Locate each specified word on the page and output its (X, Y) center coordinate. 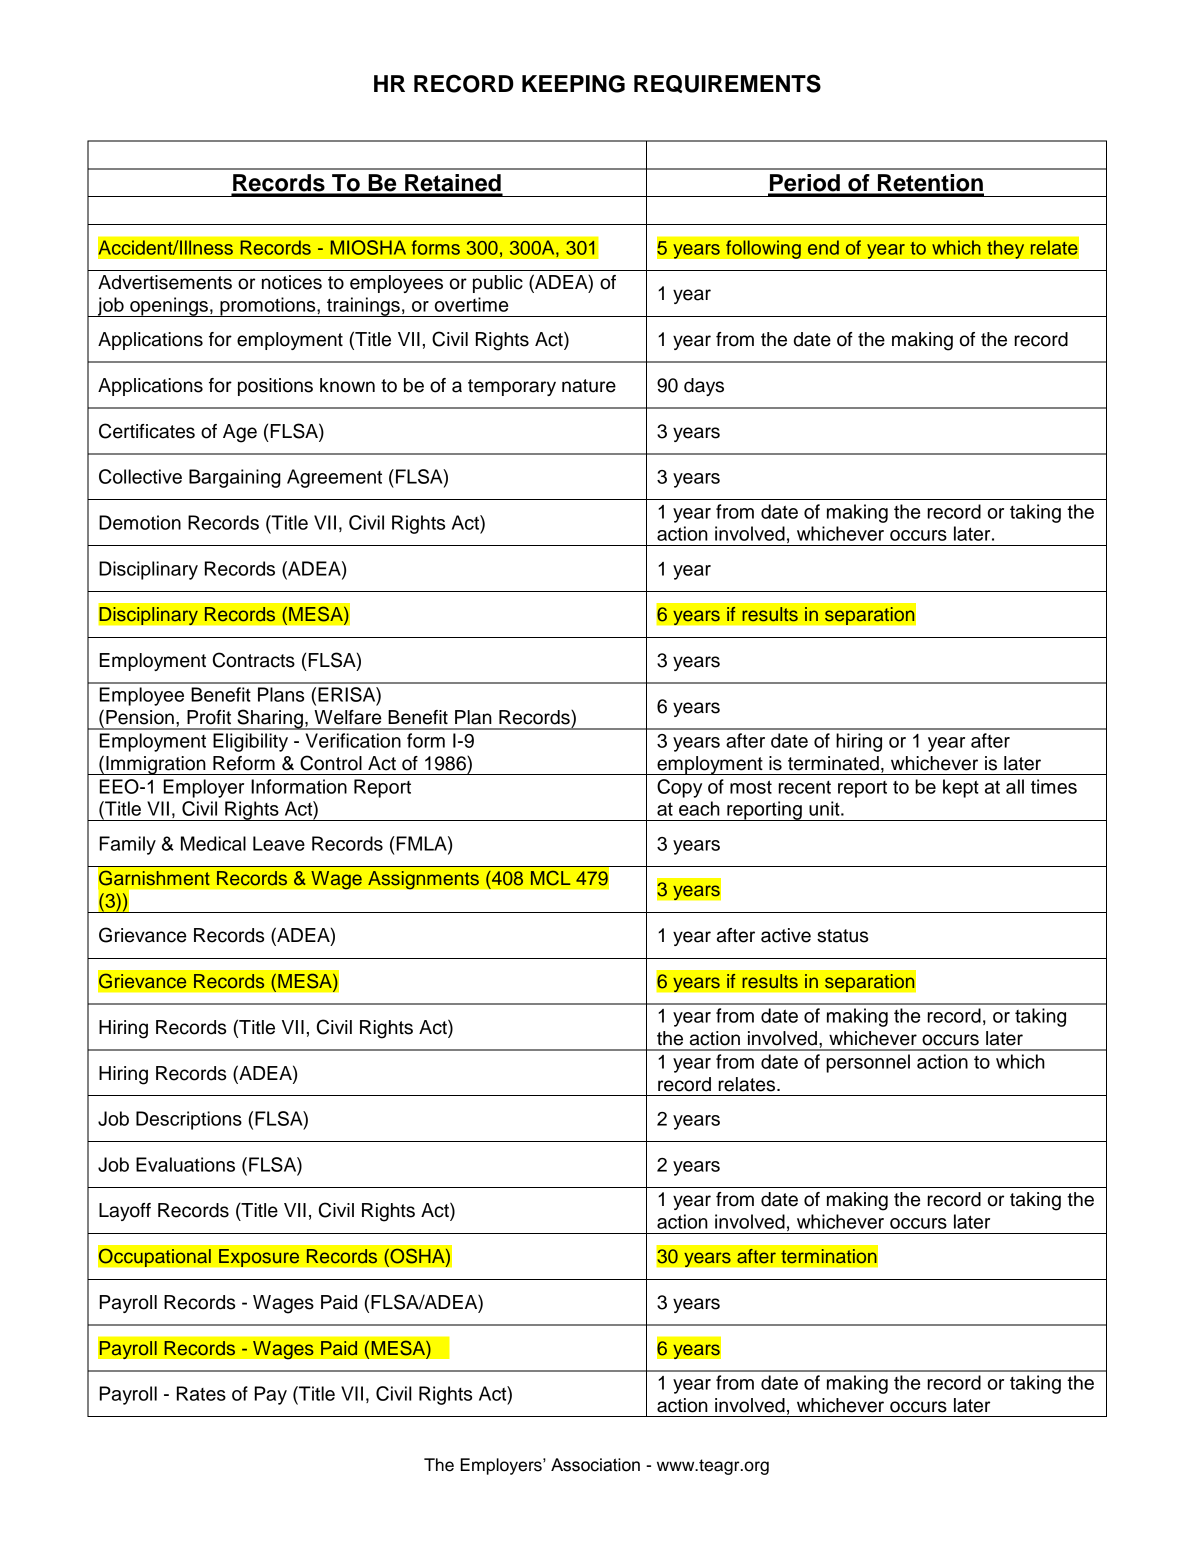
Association (595, 1465)
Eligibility (250, 742)
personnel (868, 1063)
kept (961, 788)
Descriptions (189, 1120)
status (842, 936)
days (704, 387)
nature (589, 386)
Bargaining (235, 478)
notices (292, 282)
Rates (201, 1393)
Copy (679, 788)
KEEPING (573, 84)
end (823, 247)
